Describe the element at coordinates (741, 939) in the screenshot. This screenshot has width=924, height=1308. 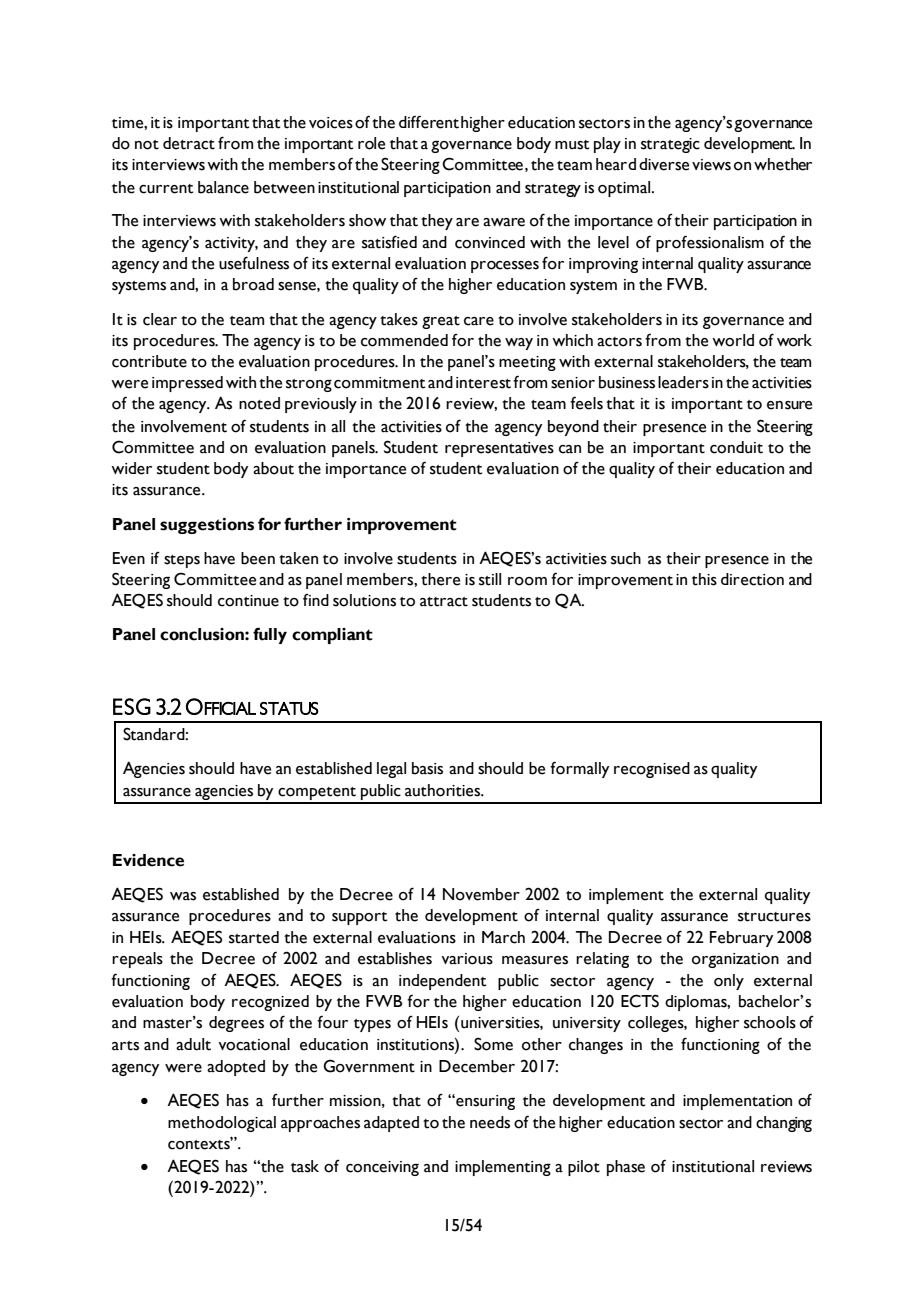
I see `February` at that location.
